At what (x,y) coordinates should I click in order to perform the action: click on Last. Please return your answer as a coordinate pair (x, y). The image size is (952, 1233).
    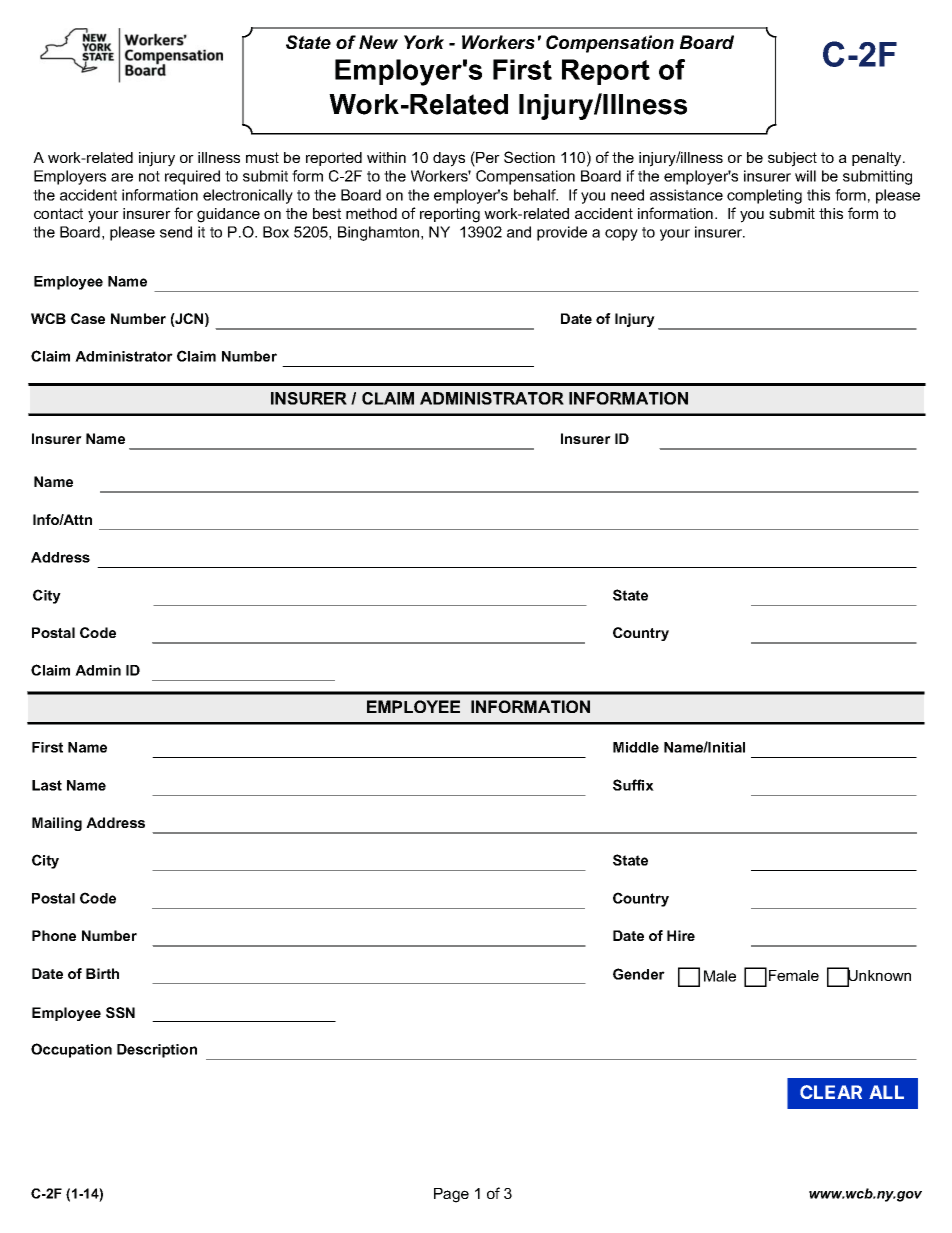
    Looking at the image, I should click on (47, 785).
